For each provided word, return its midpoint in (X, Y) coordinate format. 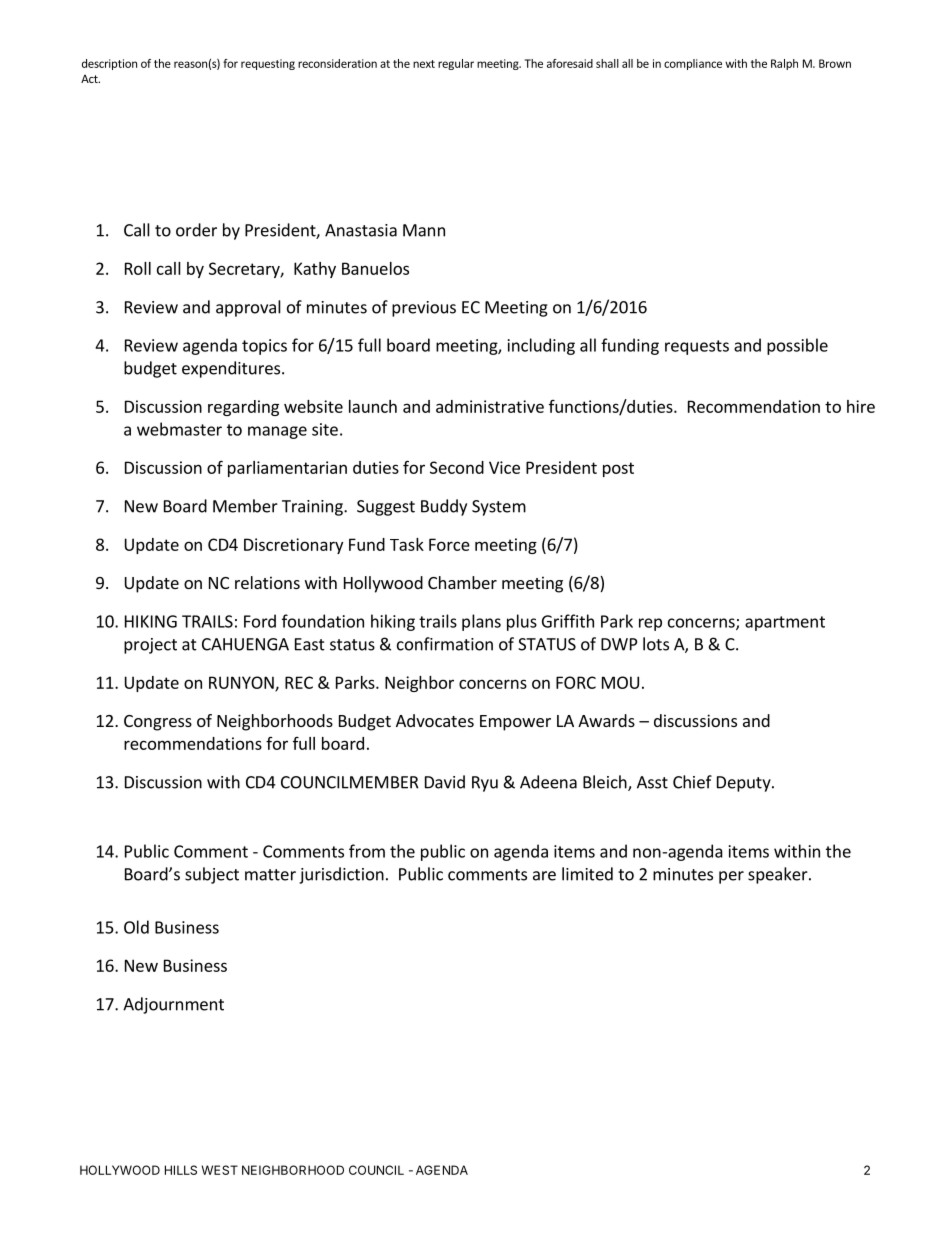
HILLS (181, 1170)
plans (481, 622)
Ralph (784, 64)
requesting (268, 64)
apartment (785, 623)
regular (456, 64)
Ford (260, 621)
